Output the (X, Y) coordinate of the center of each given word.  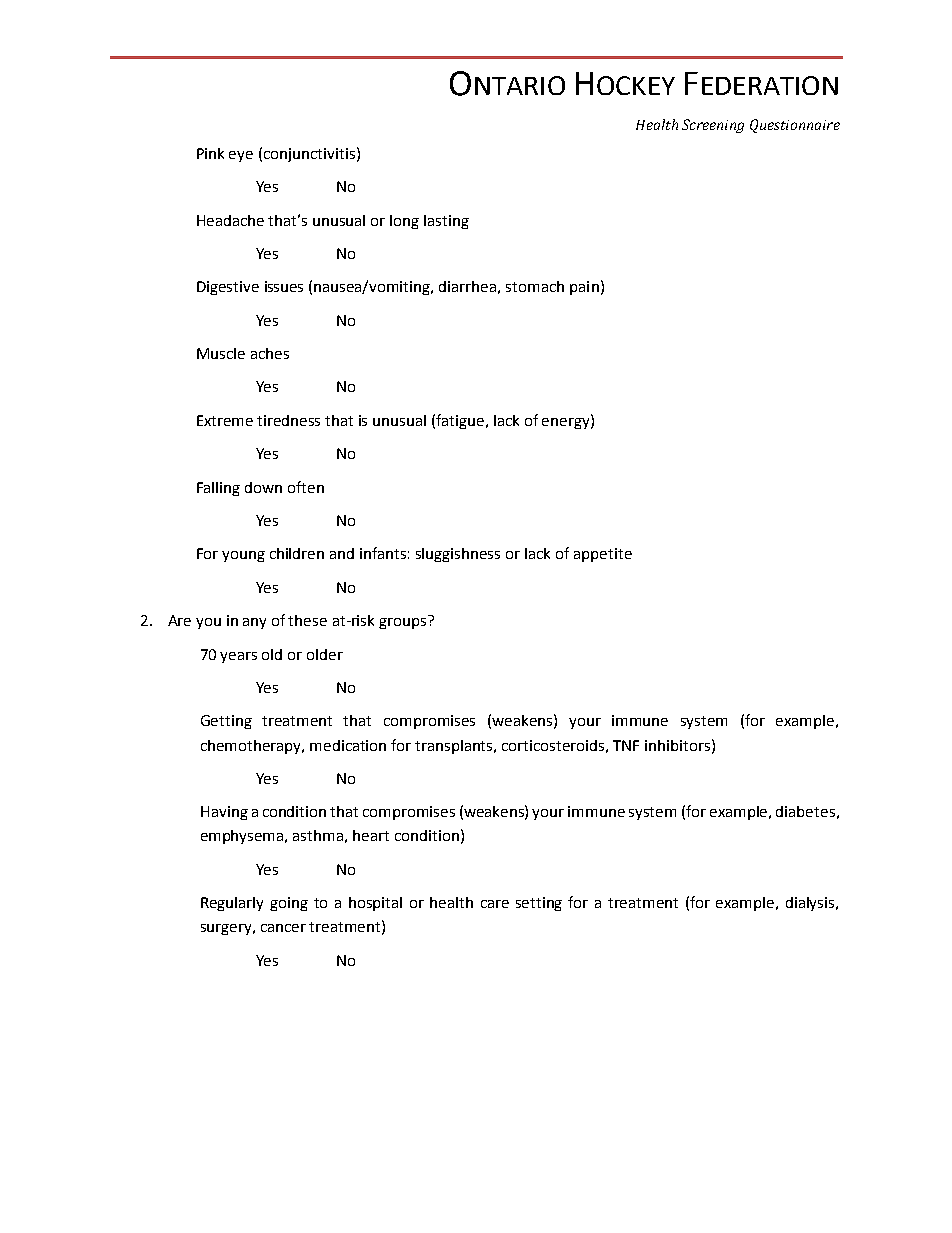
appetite (603, 555)
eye (241, 156)
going (289, 904)
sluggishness (458, 555)
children (297, 553)
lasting (446, 222)
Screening (713, 126)
